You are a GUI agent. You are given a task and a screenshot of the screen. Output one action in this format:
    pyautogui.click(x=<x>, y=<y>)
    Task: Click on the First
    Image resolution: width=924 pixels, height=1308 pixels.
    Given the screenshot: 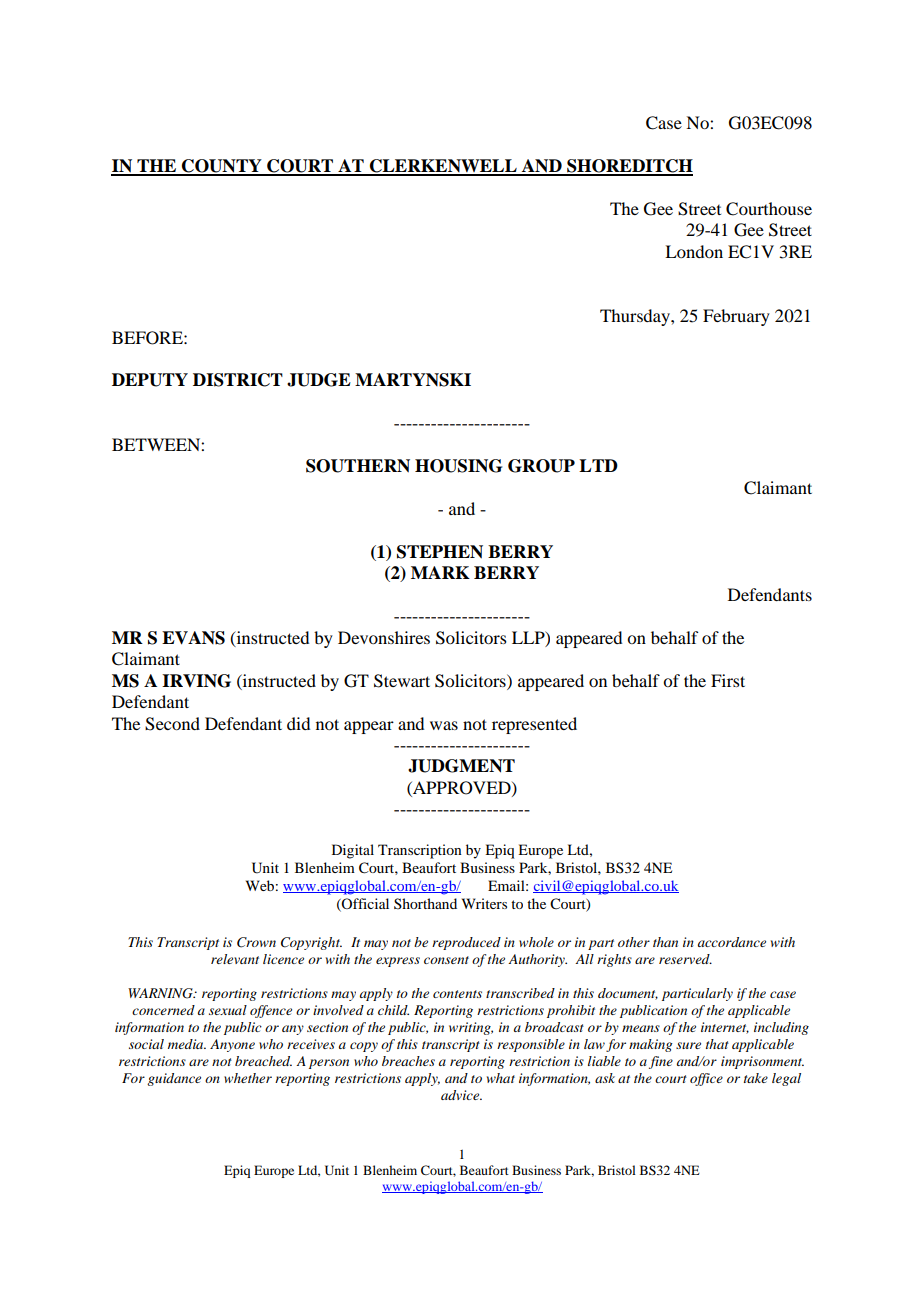 What is the action you would take?
    pyautogui.click(x=728, y=680)
